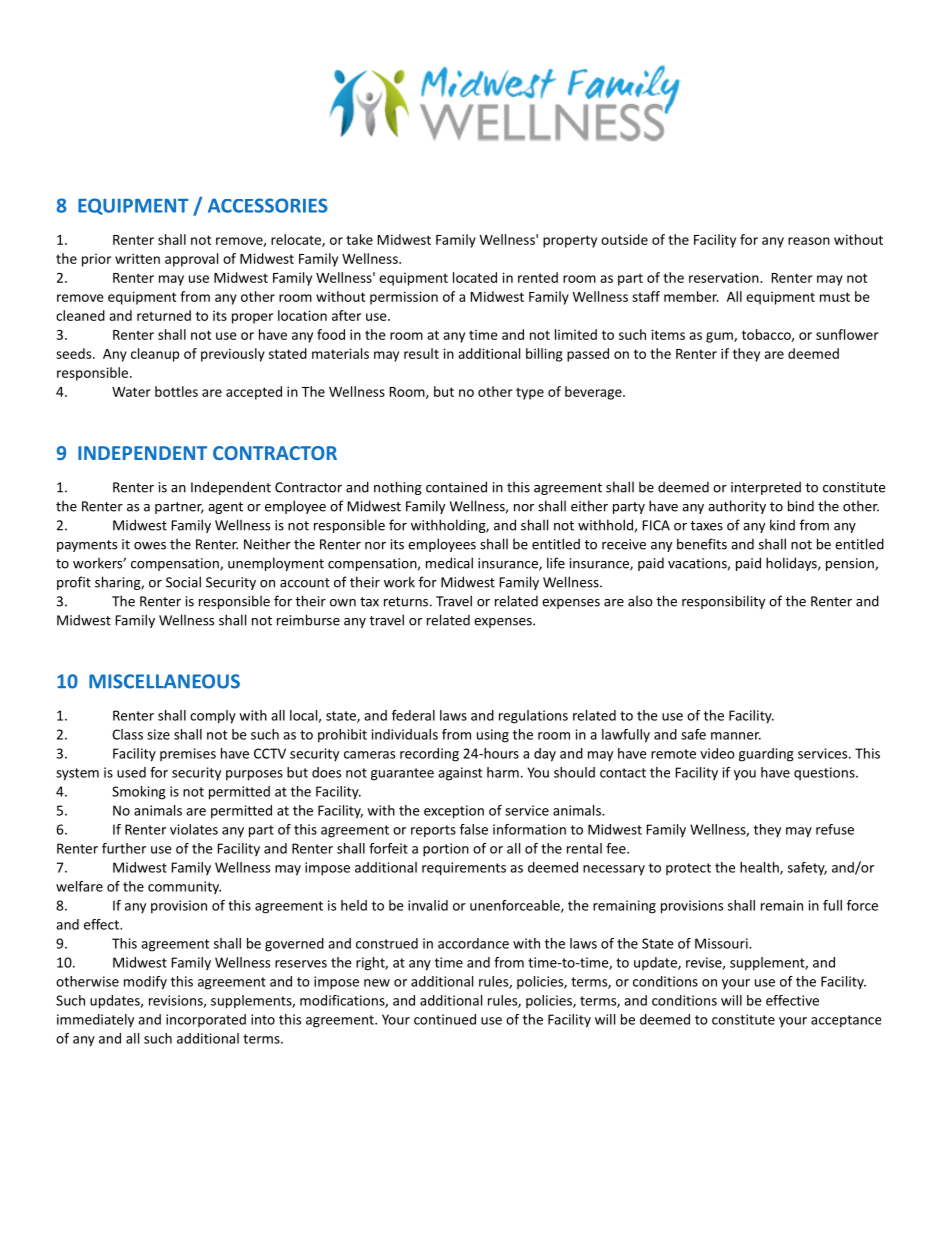  I want to click on reason, so click(809, 241).
